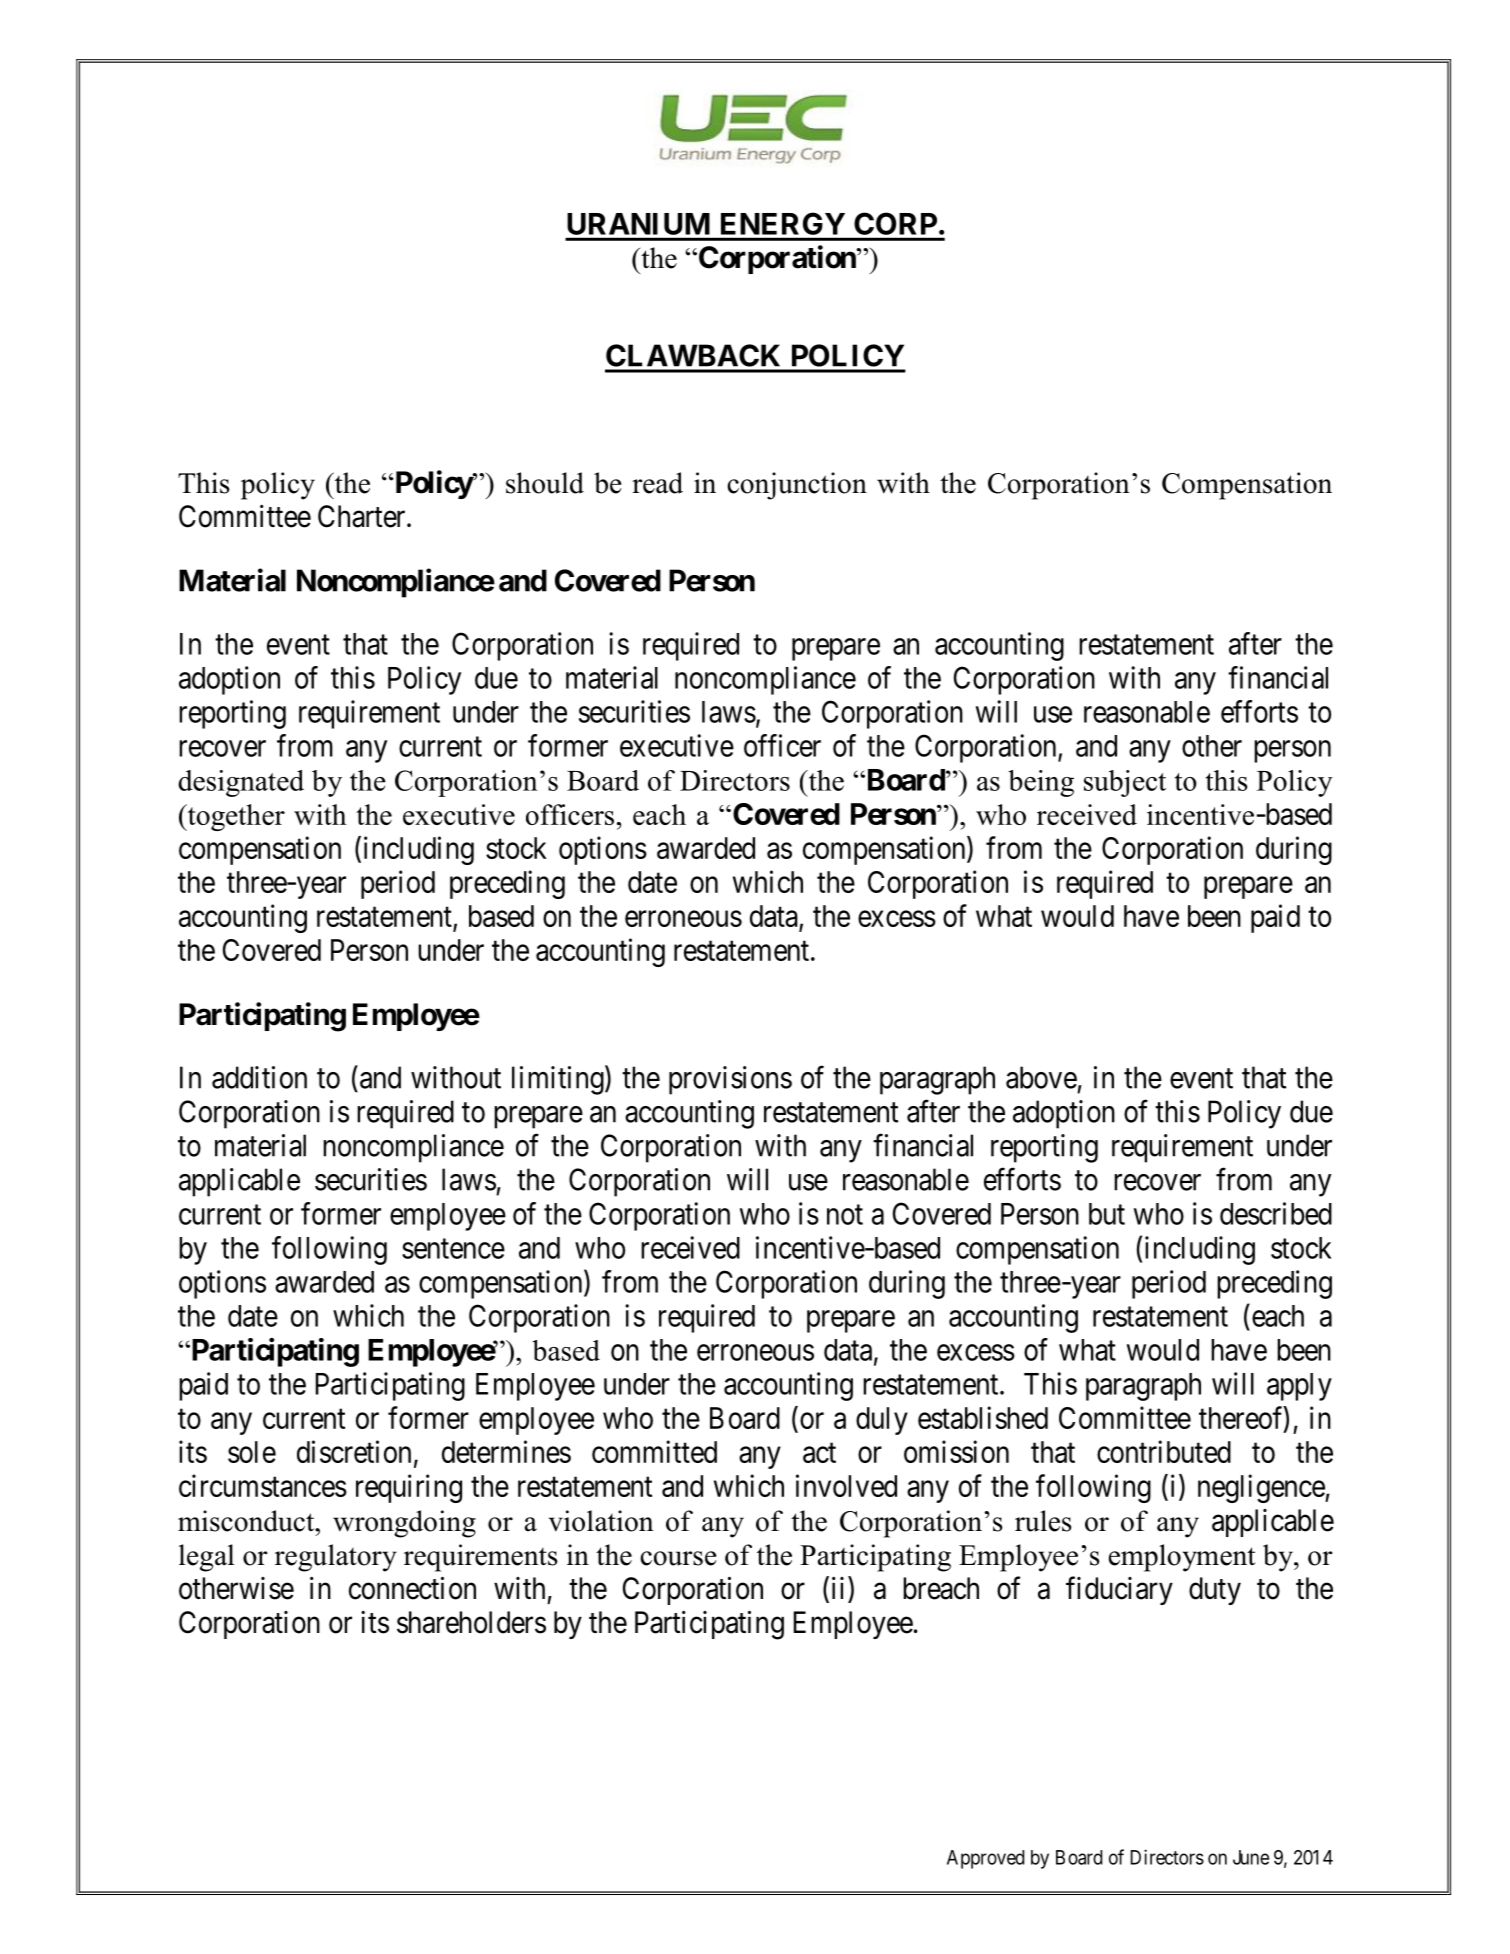 The height and width of the document is (1954, 1510). What do you see at coordinates (985, 1859) in the document?
I see `Approved` at bounding box center [985, 1859].
